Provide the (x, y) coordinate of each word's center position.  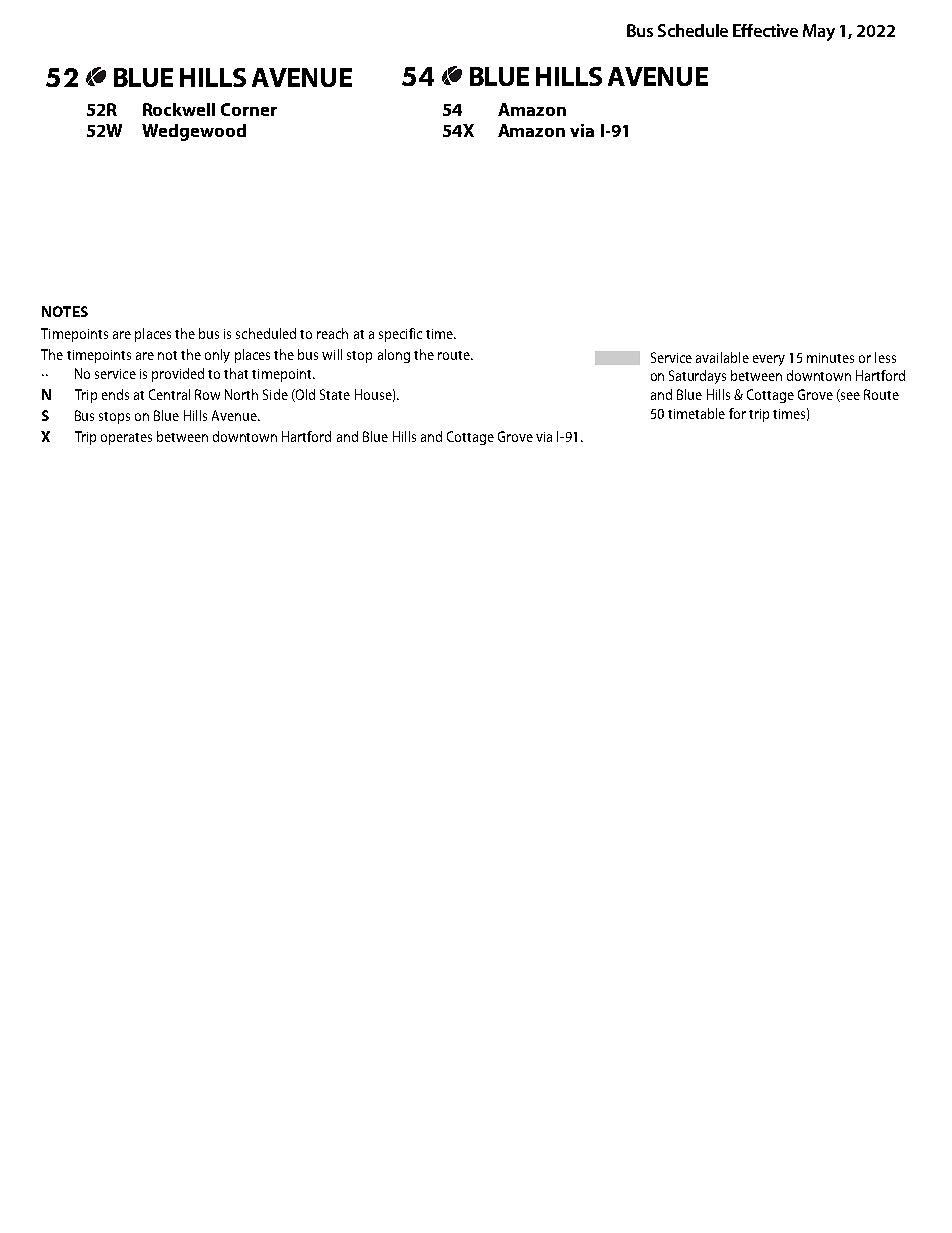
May (819, 32)
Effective (765, 30)
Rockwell (179, 109)
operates (126, 439)
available (722, 357)
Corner (249, 109)
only (217, 356)
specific (400, 335)
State (335, 394)
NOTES (65, 311)
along (394, 356)
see (849, 397)
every (769, 360)
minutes (830, 358)
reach (332, 333)
